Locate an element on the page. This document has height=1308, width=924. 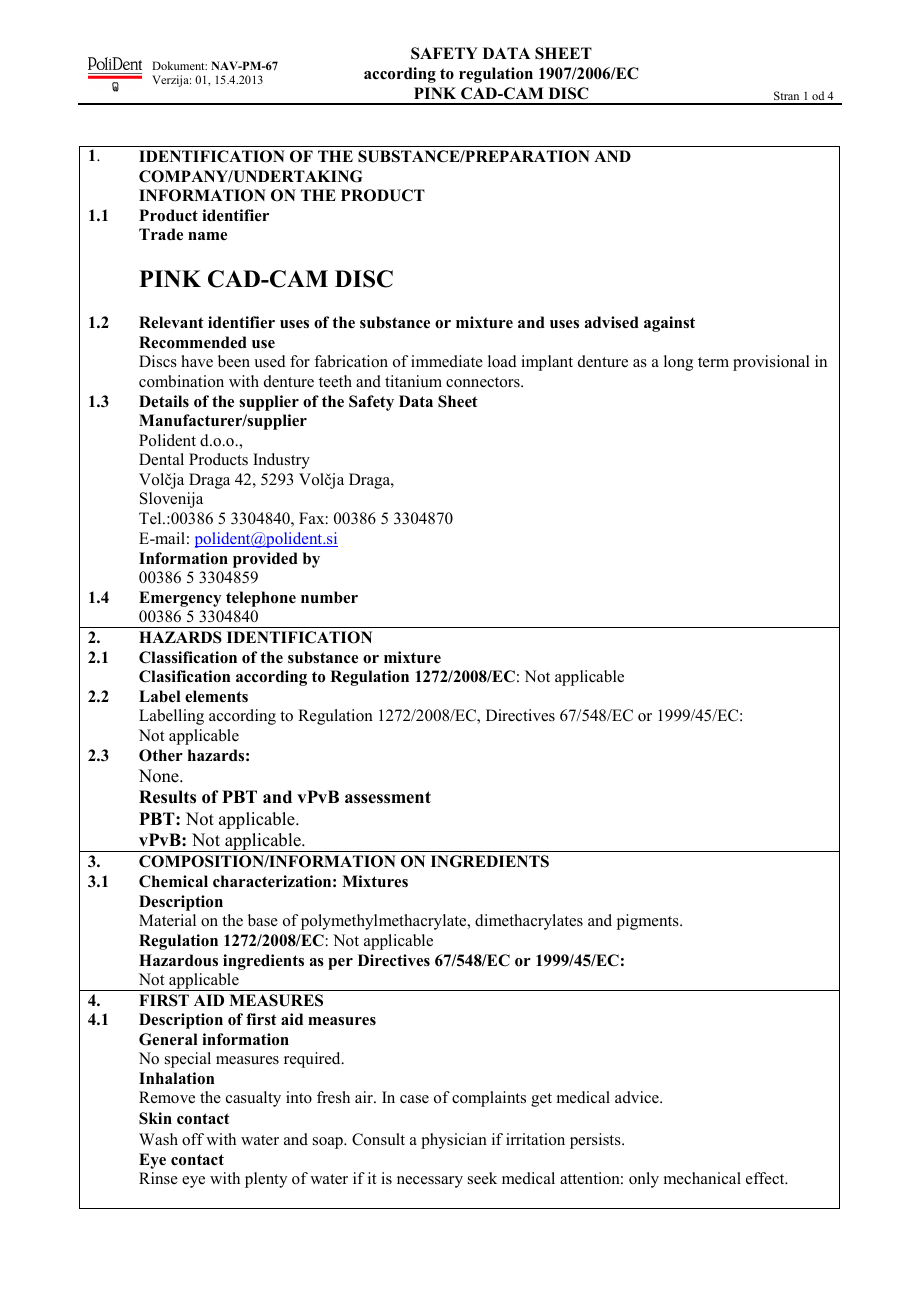
pigments is located at coordinates (649, 922).
